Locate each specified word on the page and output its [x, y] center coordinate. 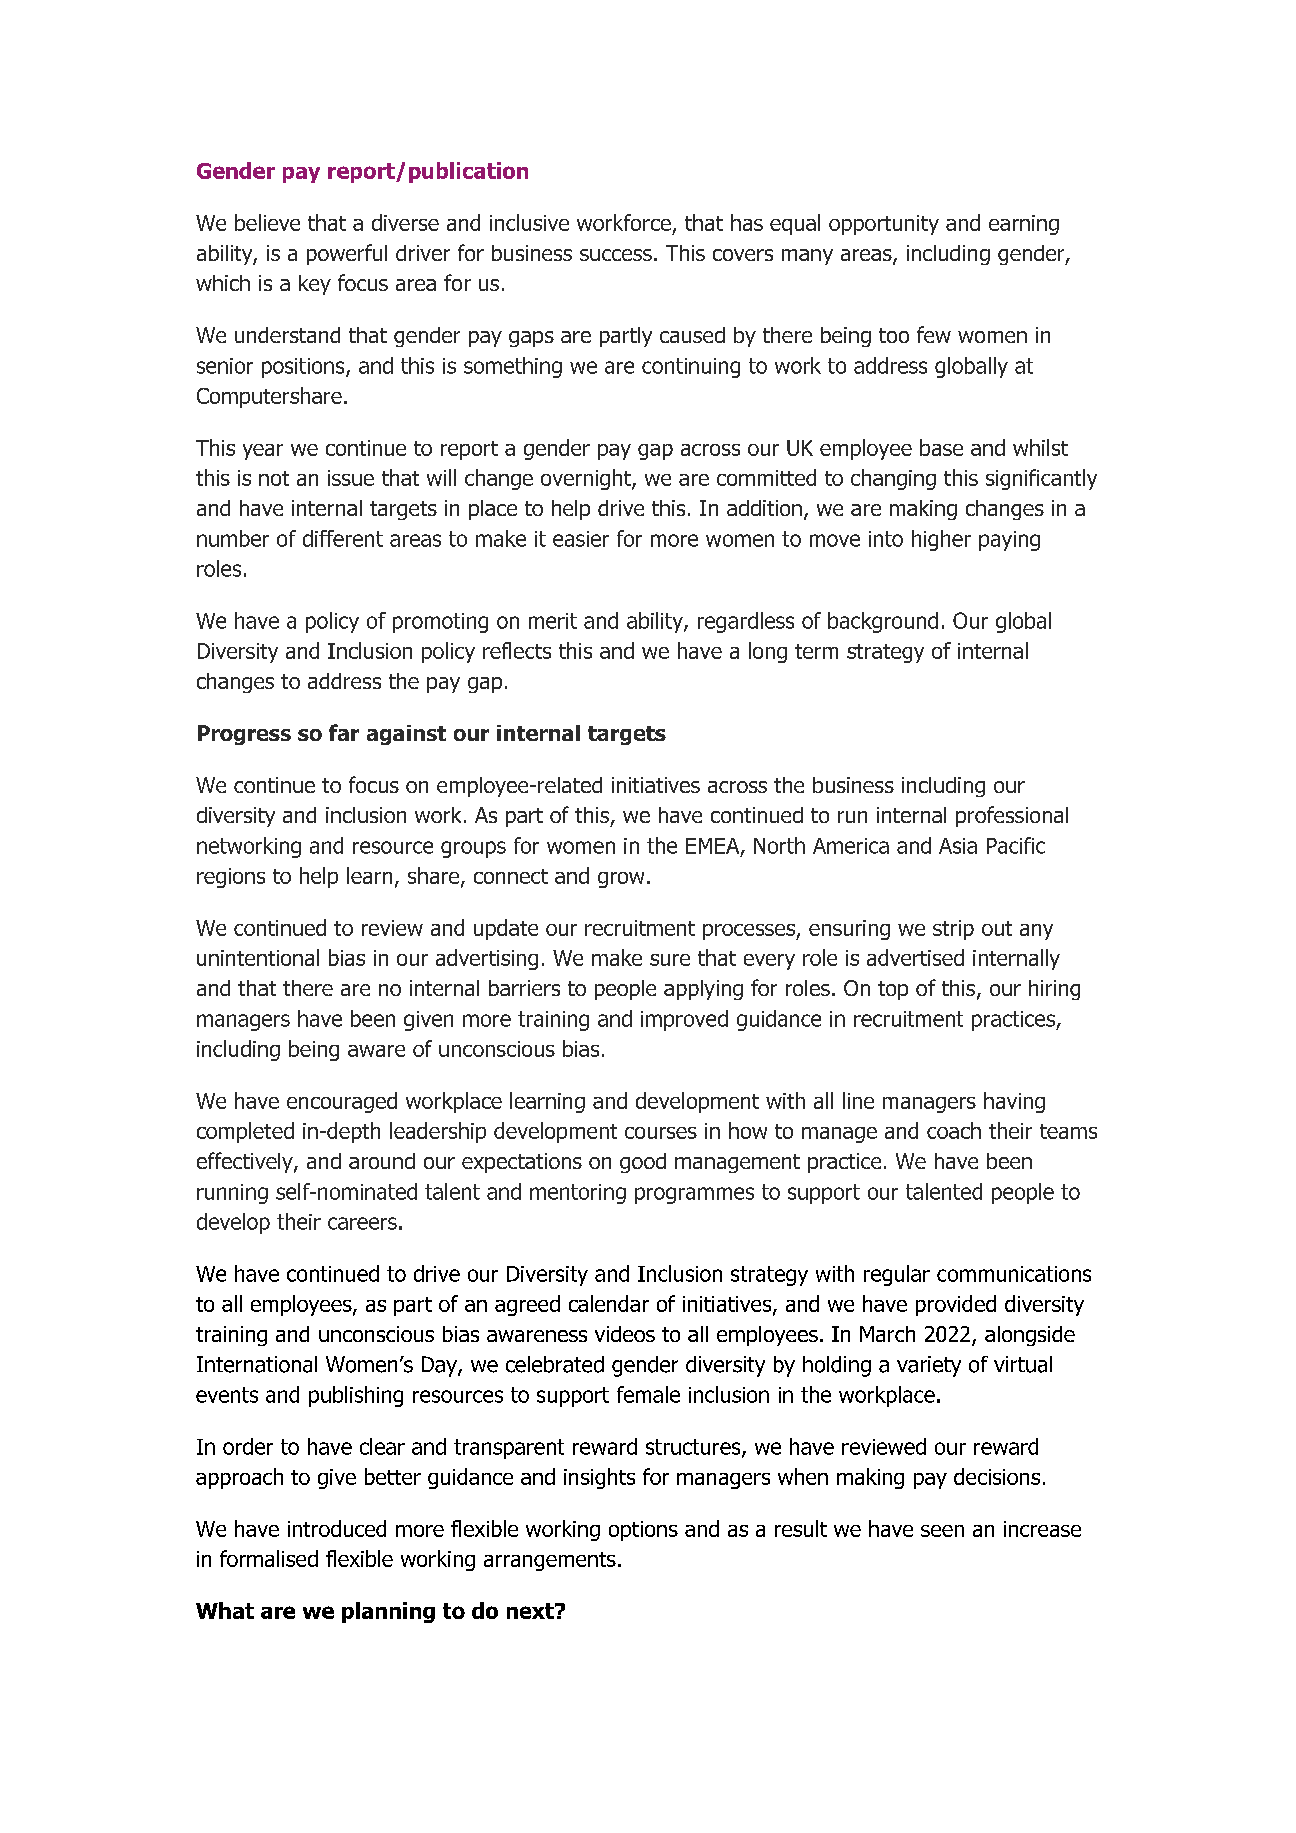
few [934, 334]
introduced [337, 1528]
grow [621, 880]
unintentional [258, 957]
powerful [347, 254]
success [616, 255]
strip [953, 930]
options [643, 1531]
